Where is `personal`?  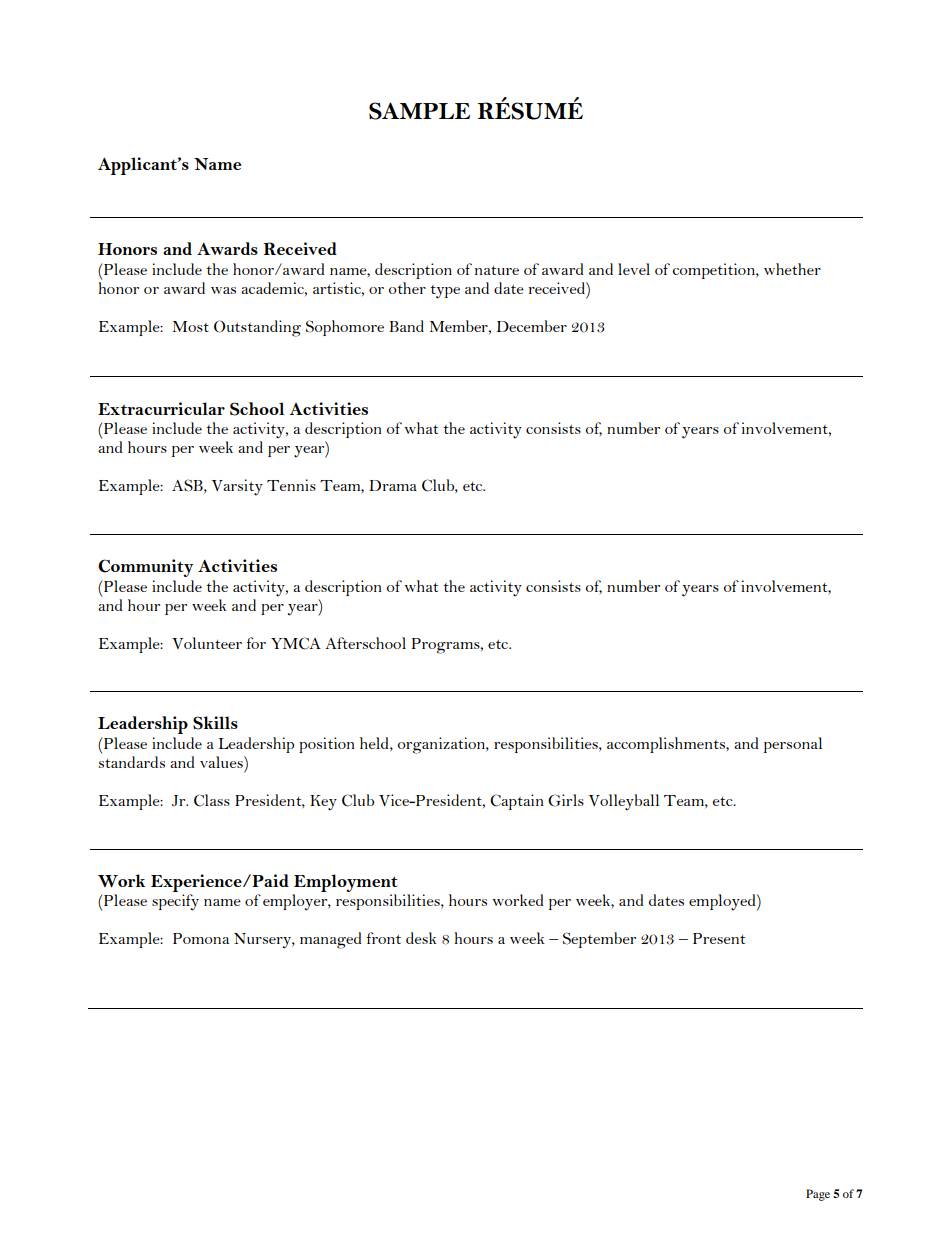
personal is located at coordinates (793, 745).
